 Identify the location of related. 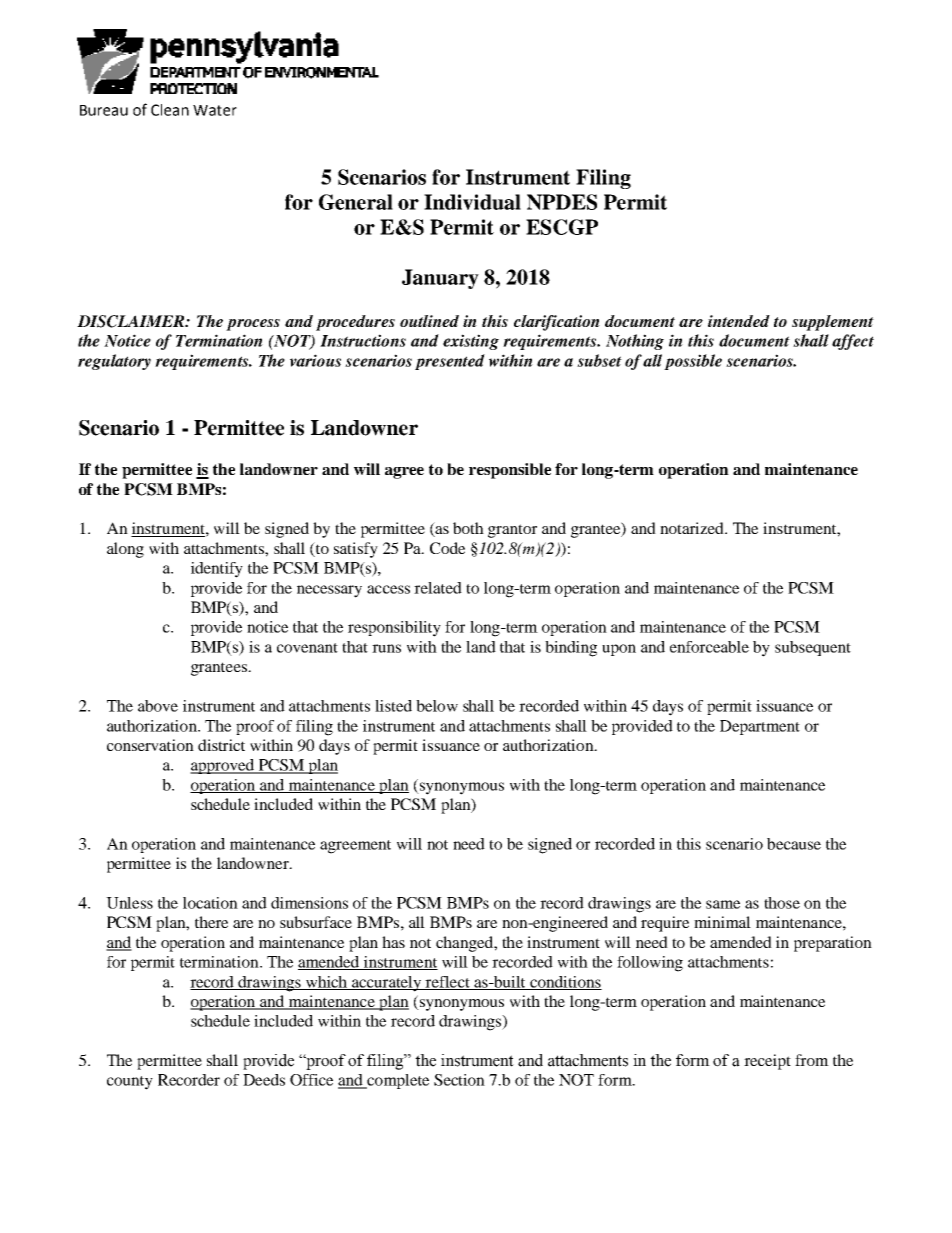
(438, 588).
